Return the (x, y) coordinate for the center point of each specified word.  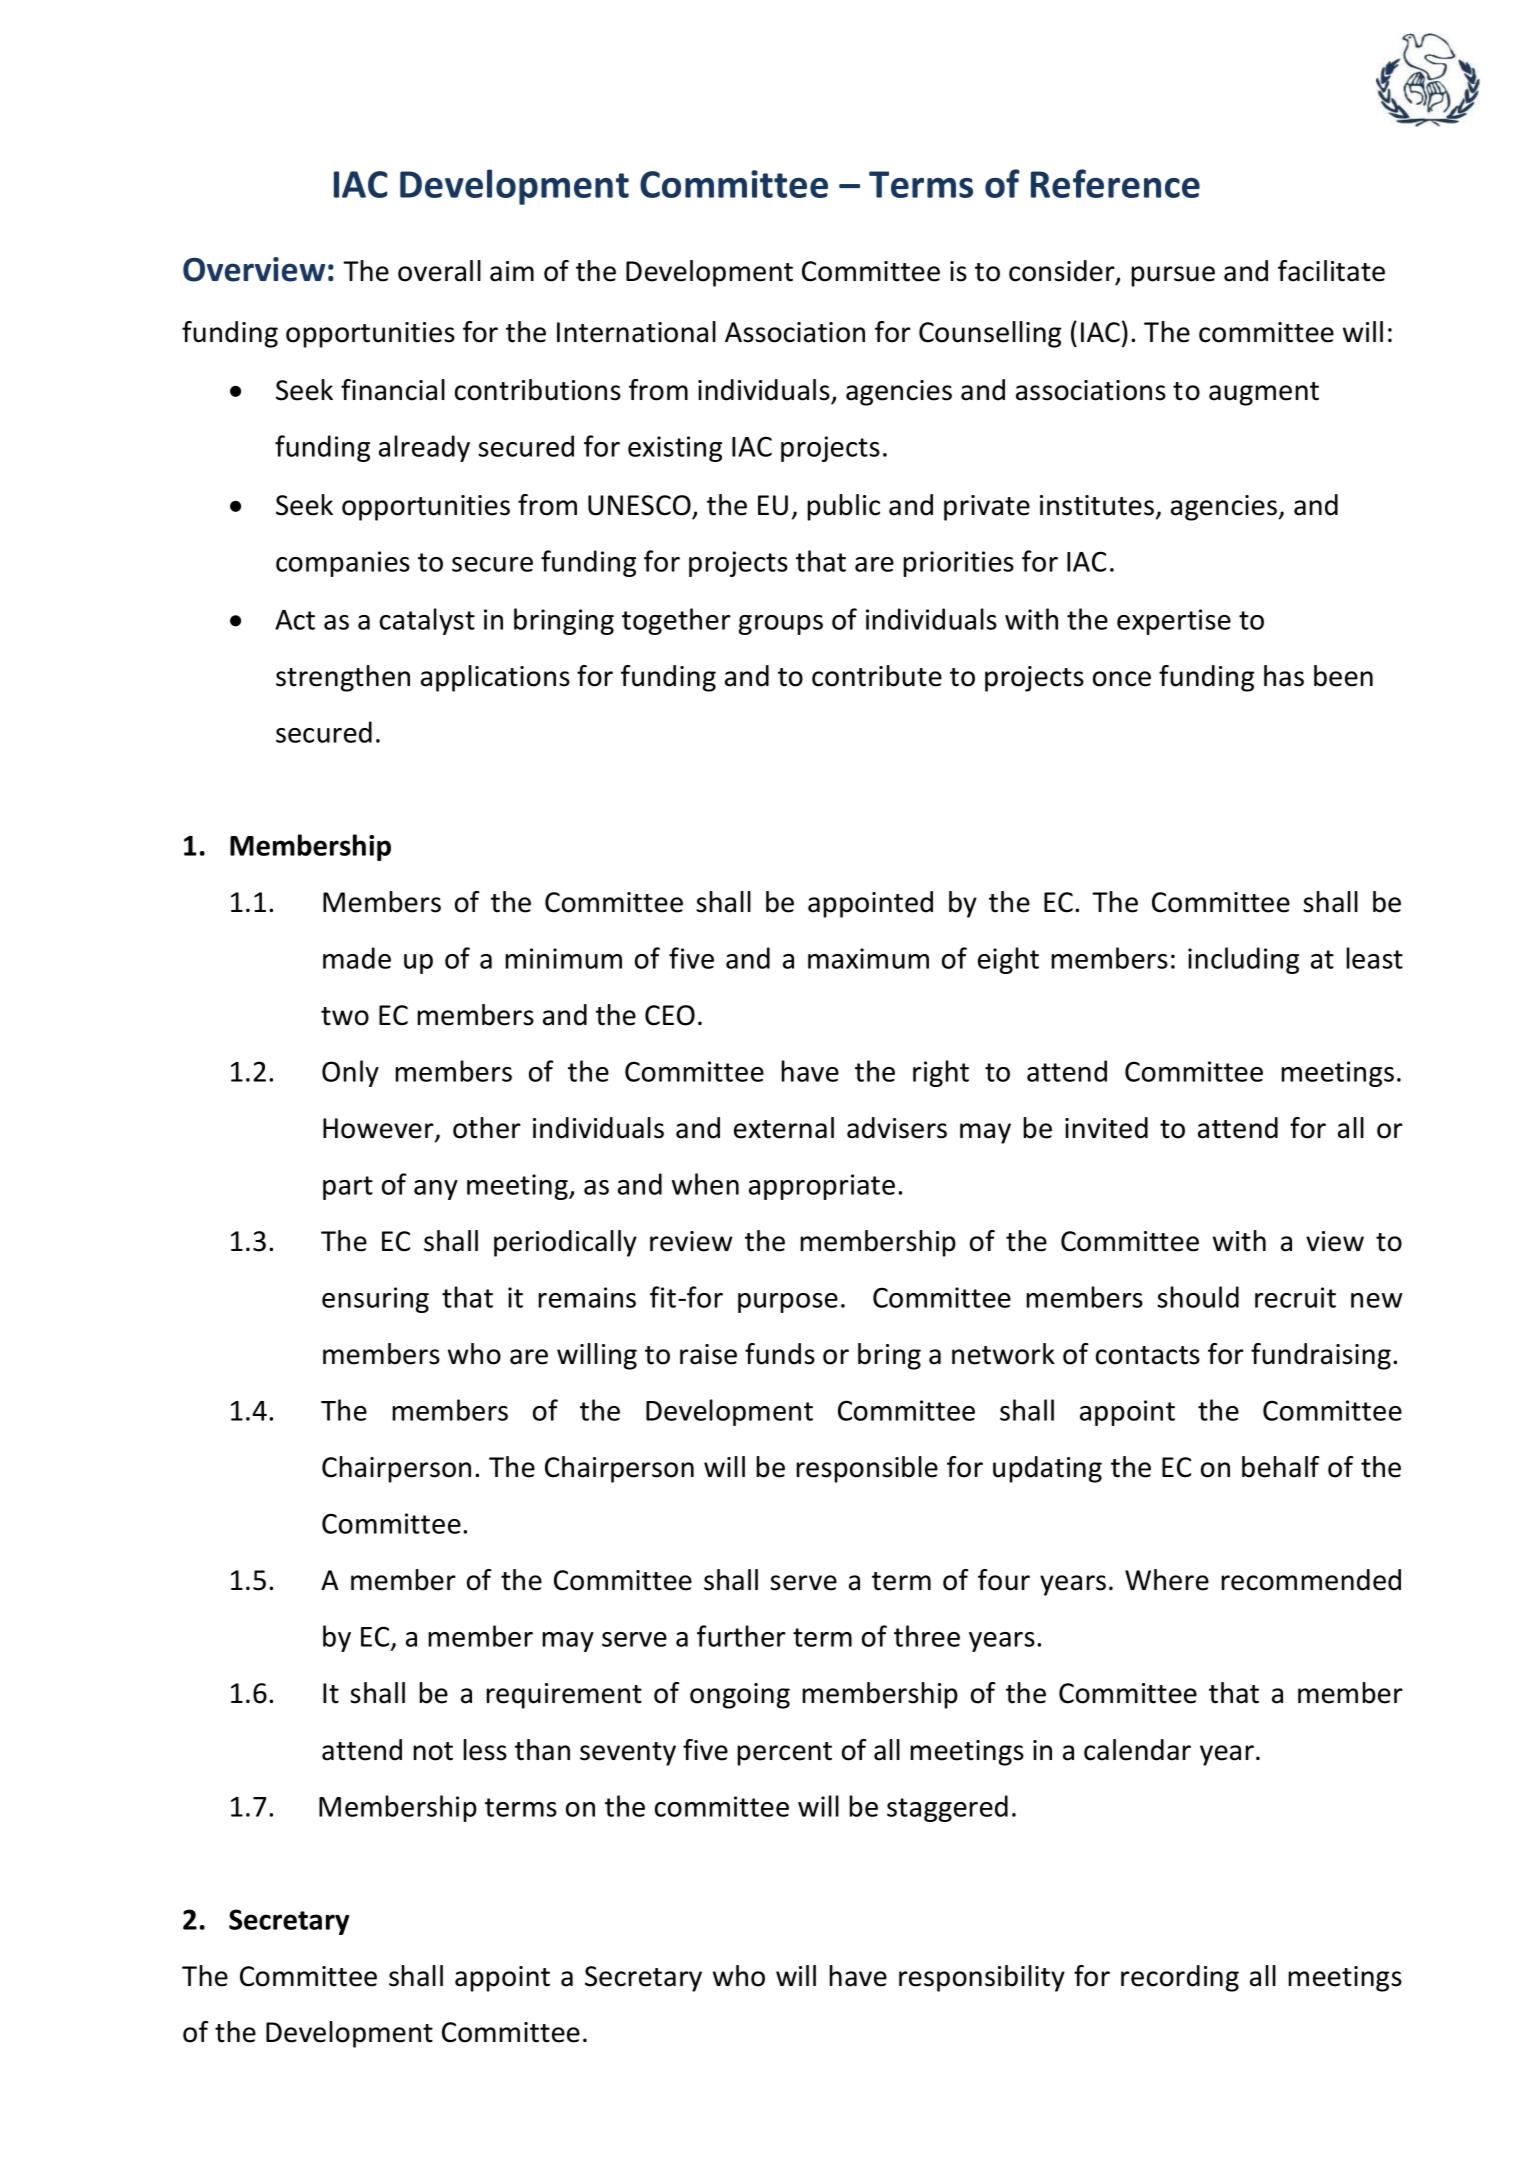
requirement (564, 1696)
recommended (1311, 1580)
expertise (1174, 622)
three (927, 1636)
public (843, 507)
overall (439, 271)
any (436, 1190)
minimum (563, 958)
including (1243, 960)
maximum (868, 958)
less (485, 1750)
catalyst (427, 621)
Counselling (990, 334)
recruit (1295, 1297)
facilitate (1331, 271)
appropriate (822, 1187)
